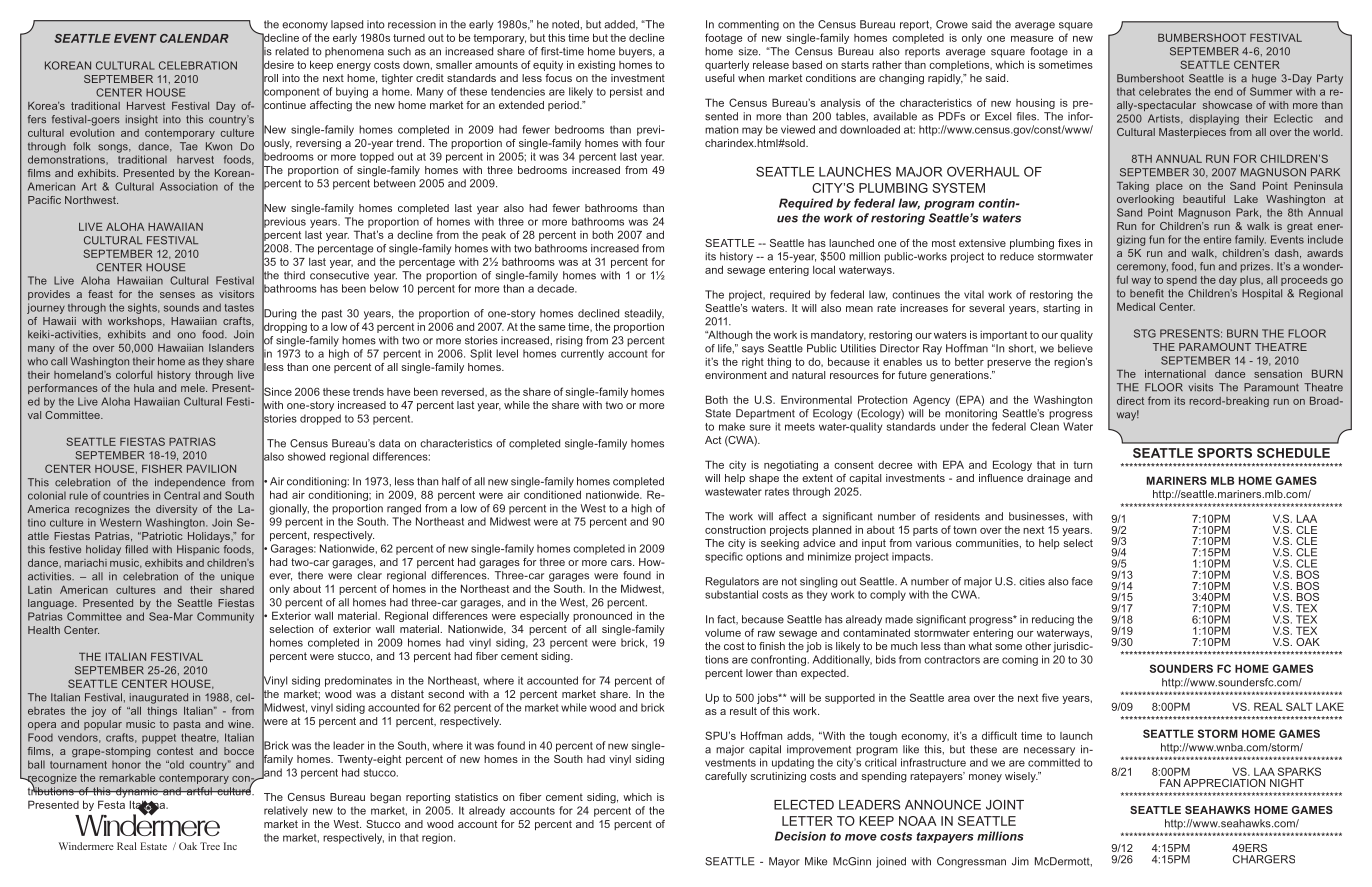  What do you see at coordinates (753, 362) in the document?
I see `right` at bounding box center [753, 362].
